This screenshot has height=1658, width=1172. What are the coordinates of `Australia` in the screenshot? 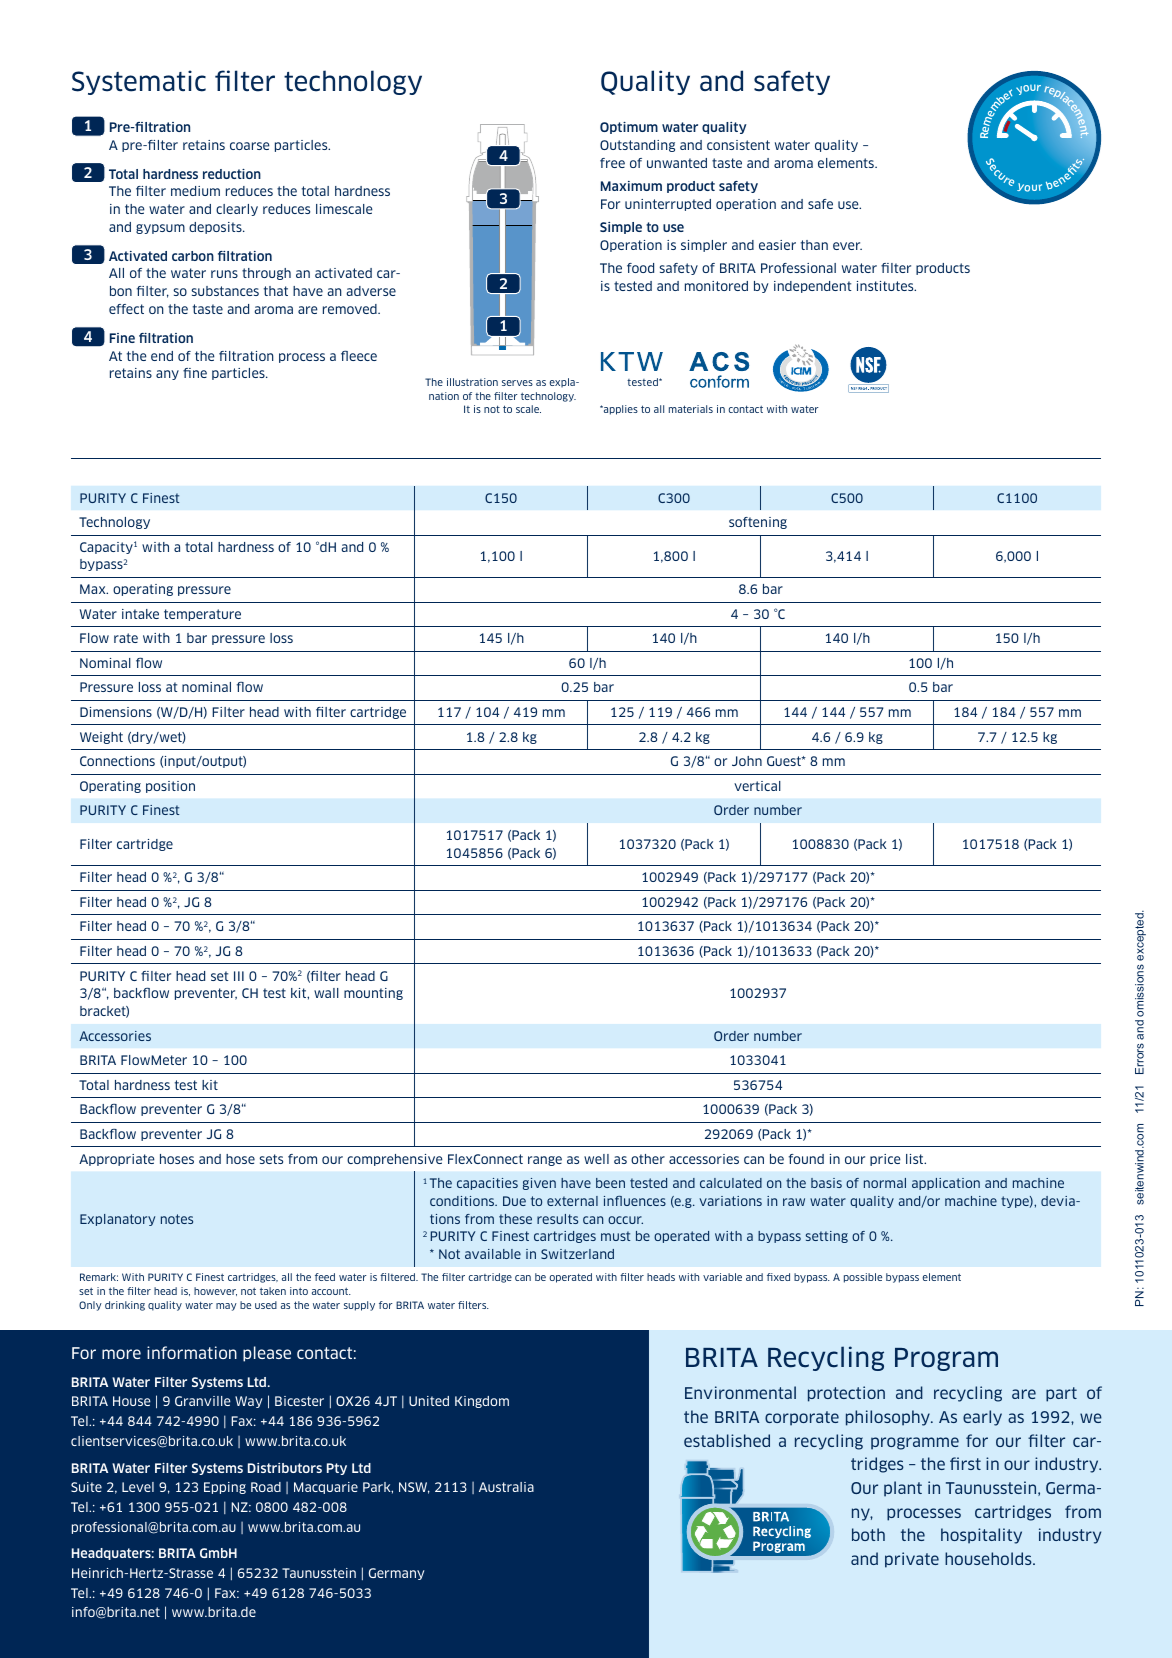 It's located at (506, 1487).
